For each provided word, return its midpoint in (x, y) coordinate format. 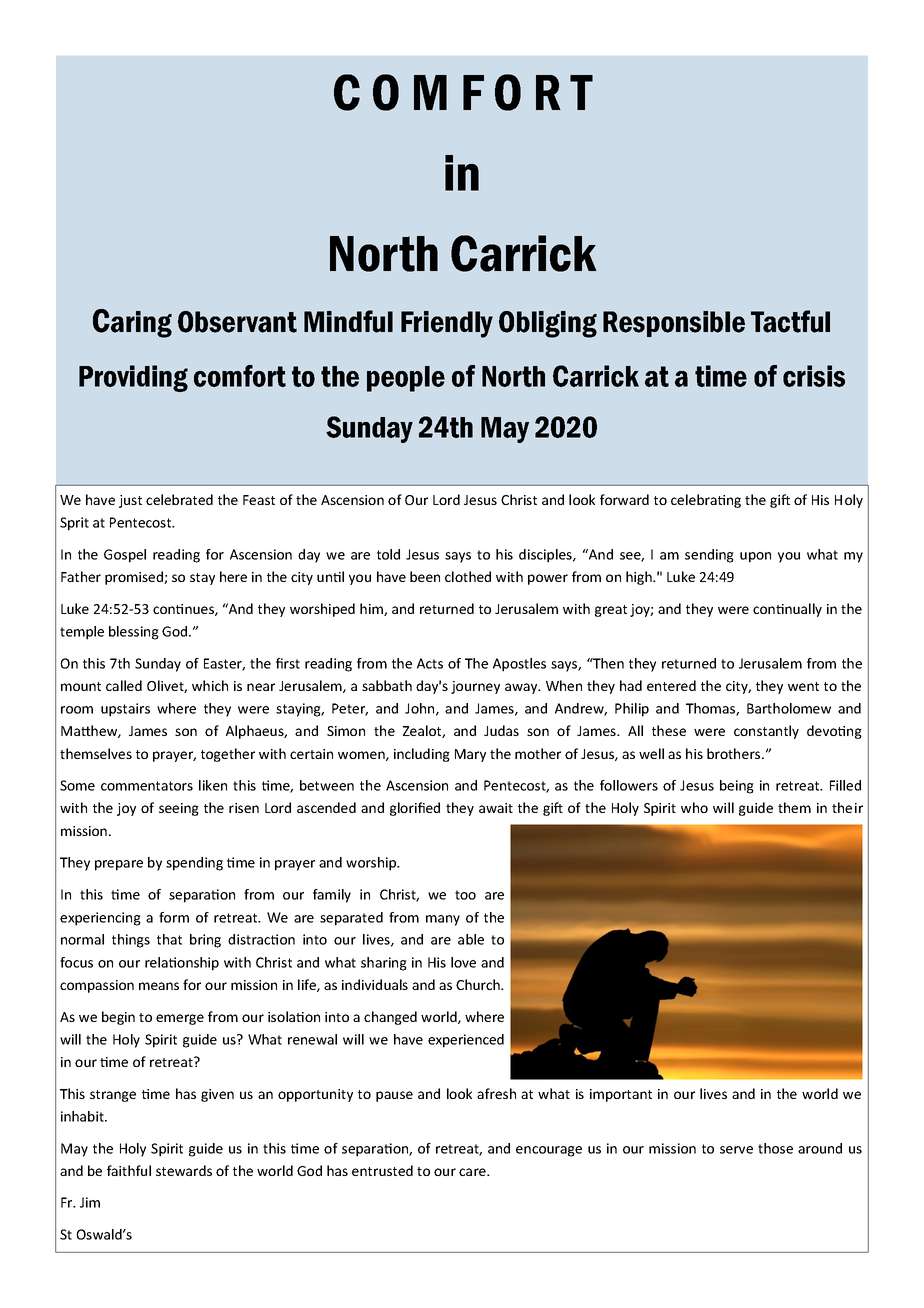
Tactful (790, 321)
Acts (430, 663)
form (174, 917)
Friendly (447, 324)
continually (787, 610)
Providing (133, 378)
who (694, 807)
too (465, 895)
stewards (184, 1170)
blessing (134, 633)
